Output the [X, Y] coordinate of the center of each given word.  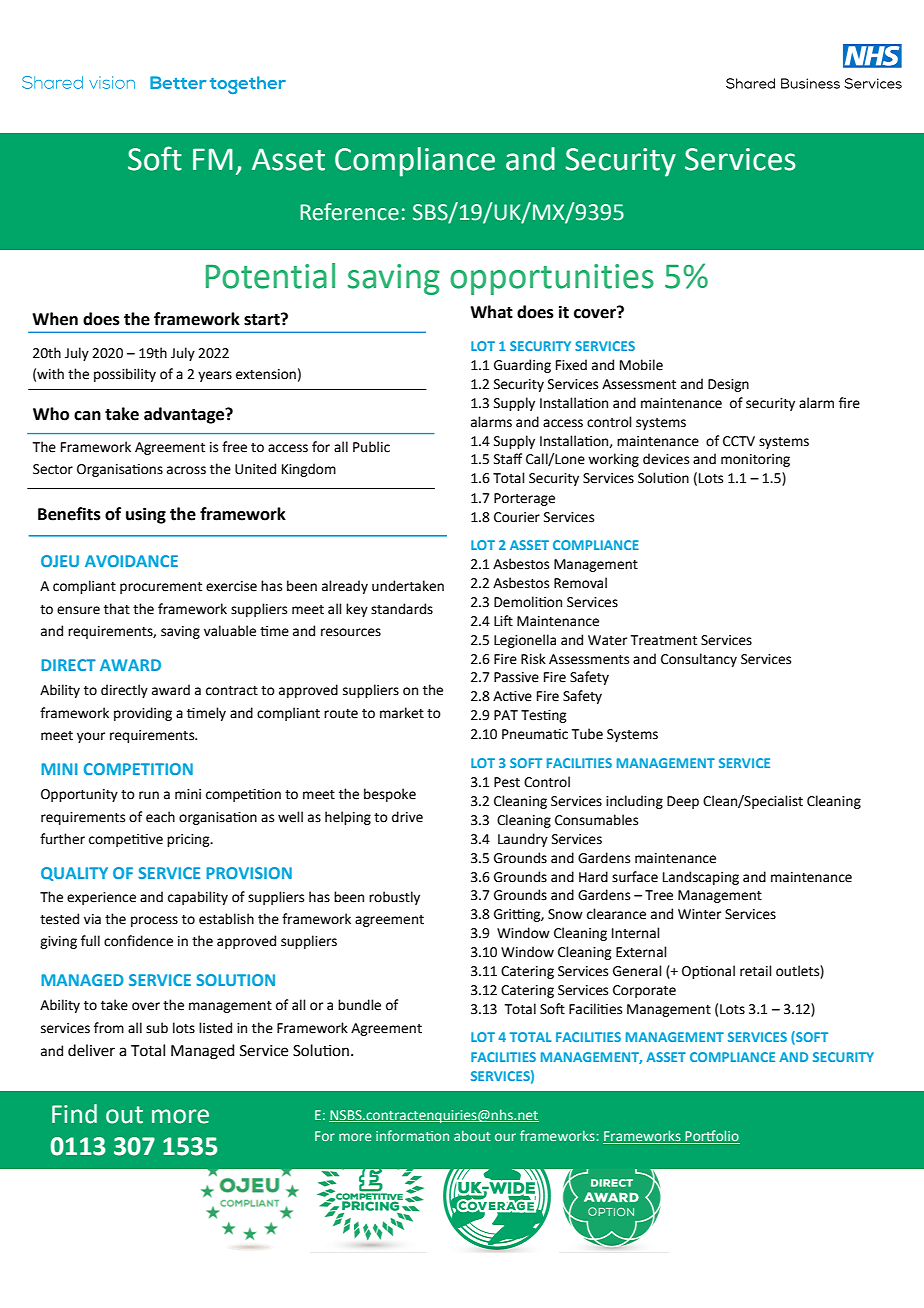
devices [666, 459]
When [55, 319]
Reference [349, 212]
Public [371, 447]
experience [101, 898]
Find [74, 1114]
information [412, 1135]
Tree [659, 895]
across [186, 470]
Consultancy [699, 660]
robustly [394, 898]
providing [143, 714]
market [402, 713]
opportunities [552, 279]
